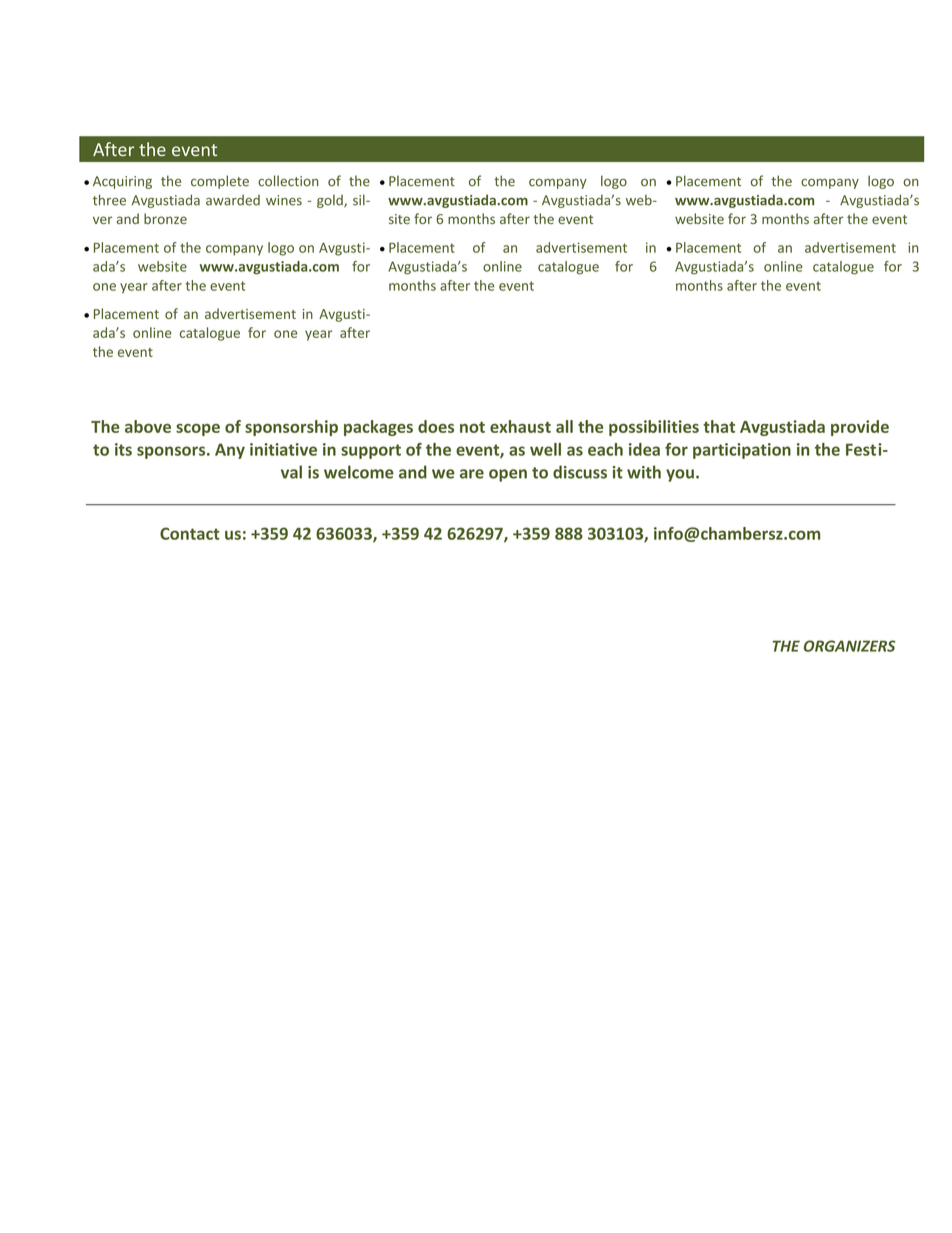 This page has height=1233, width=952. What do you see at coordinates (148, 426) in the page?
I see `above` at bounding box center [148, 426].
